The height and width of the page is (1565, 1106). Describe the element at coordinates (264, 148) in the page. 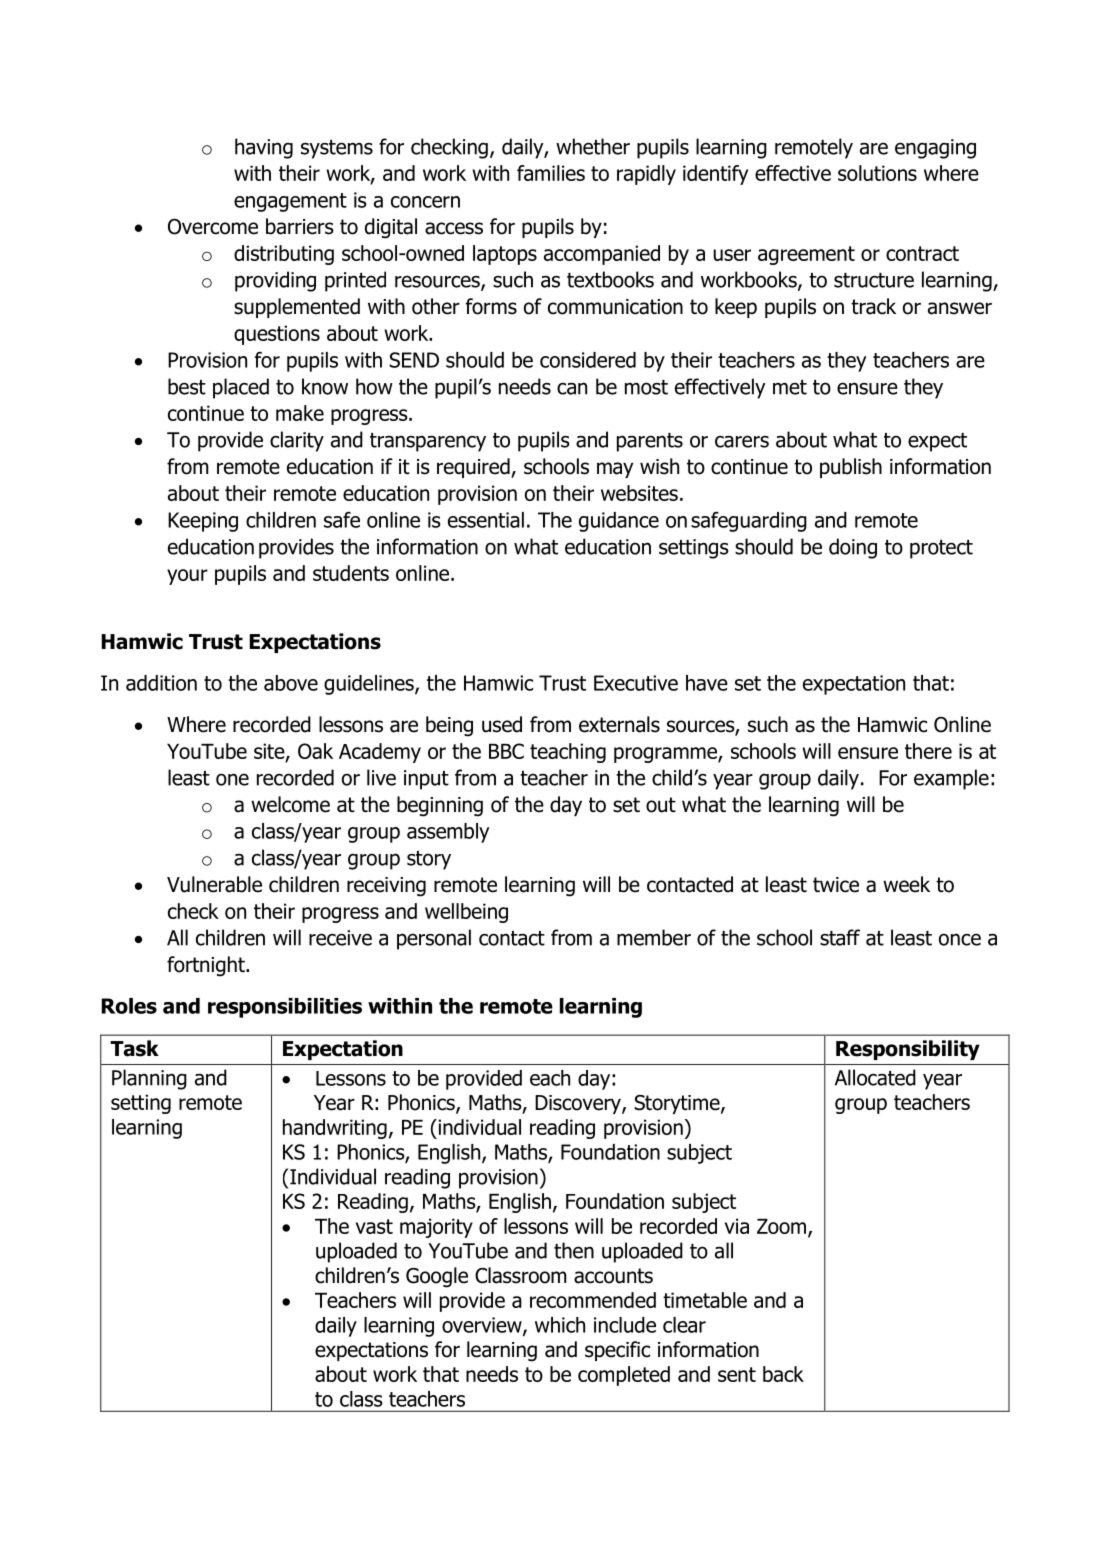

I see `having` at that location.
